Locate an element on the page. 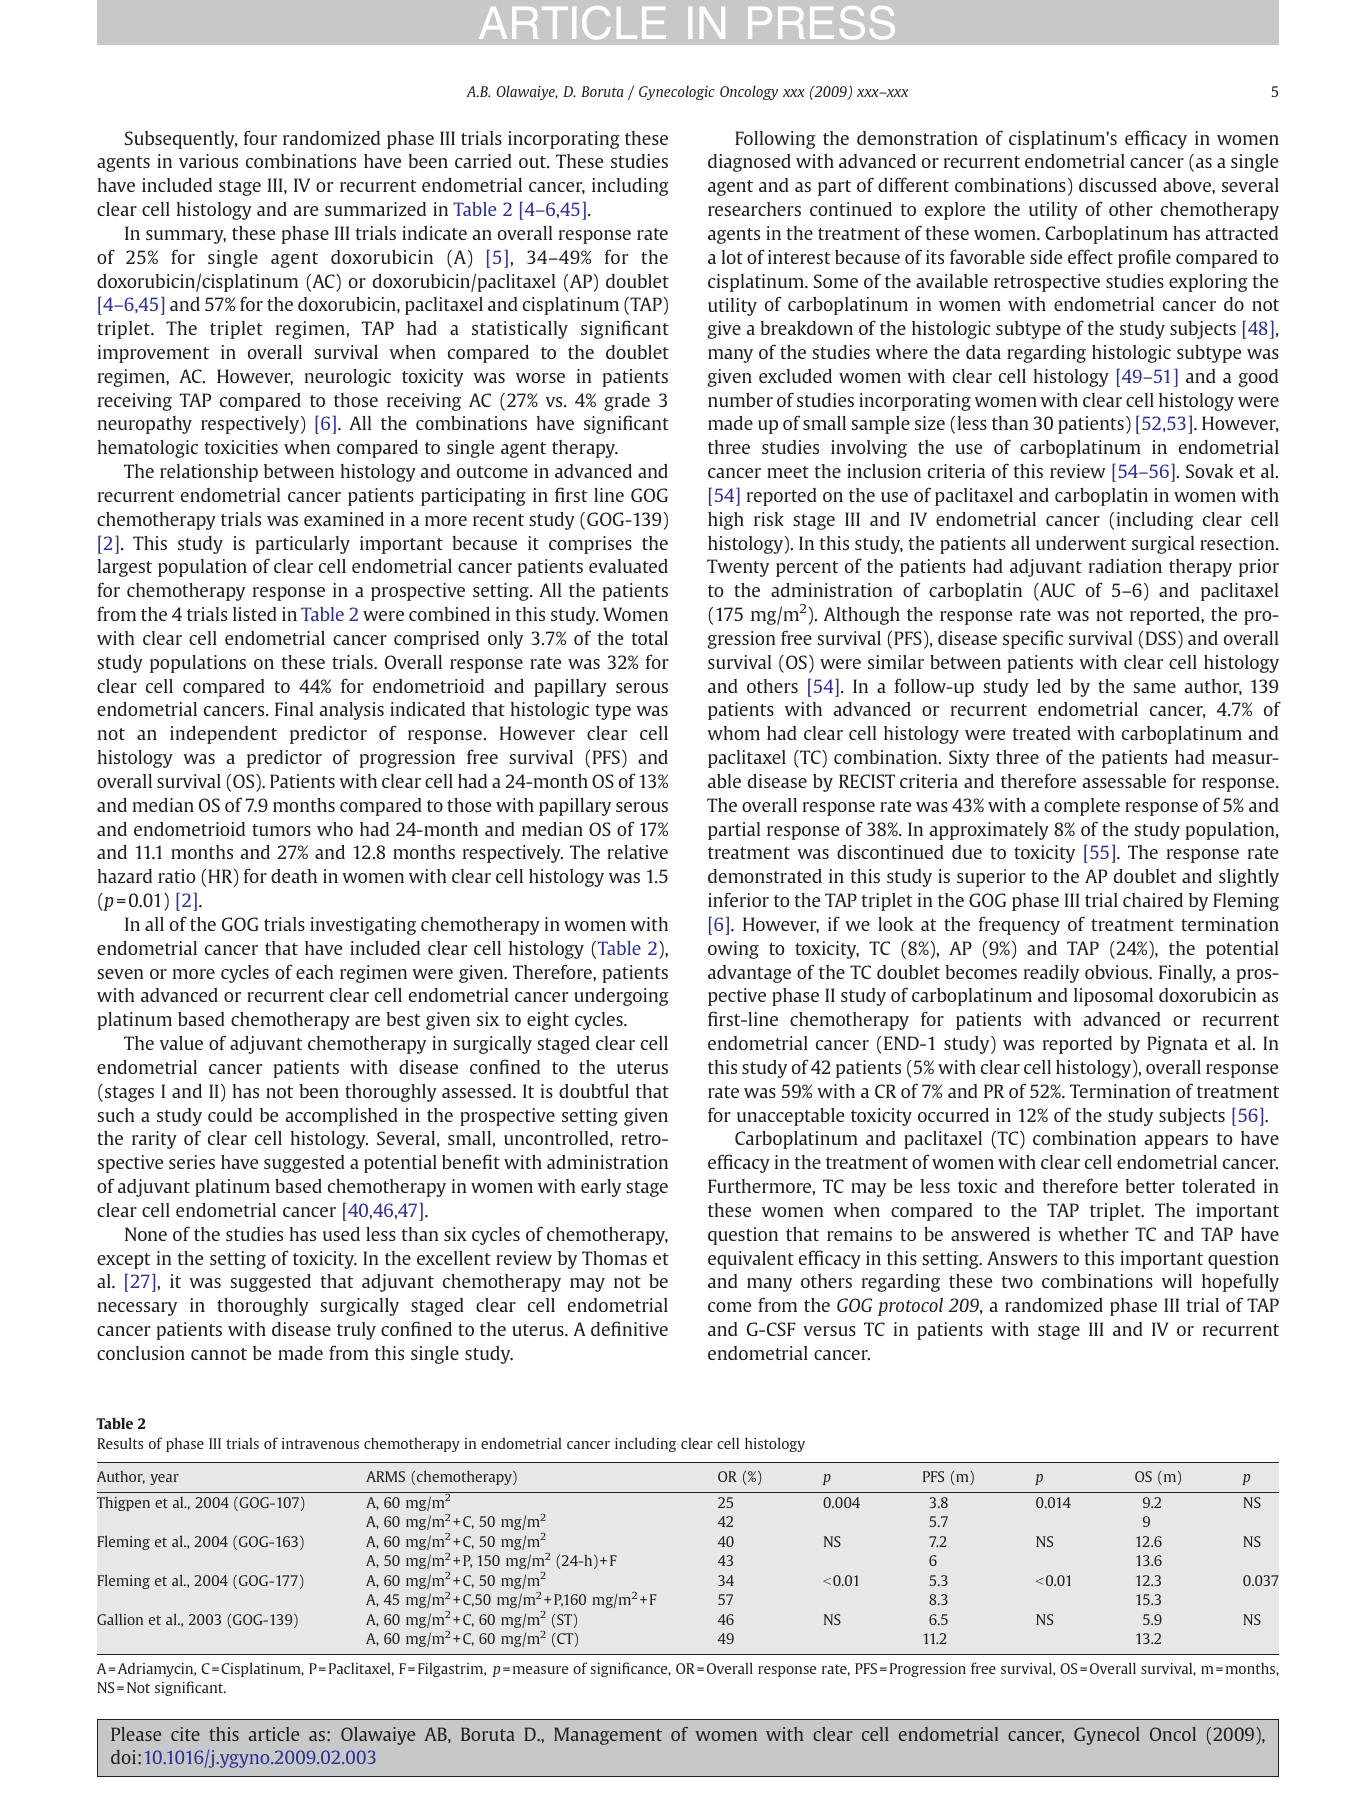  cite is located at coordinates (185, 1734).
